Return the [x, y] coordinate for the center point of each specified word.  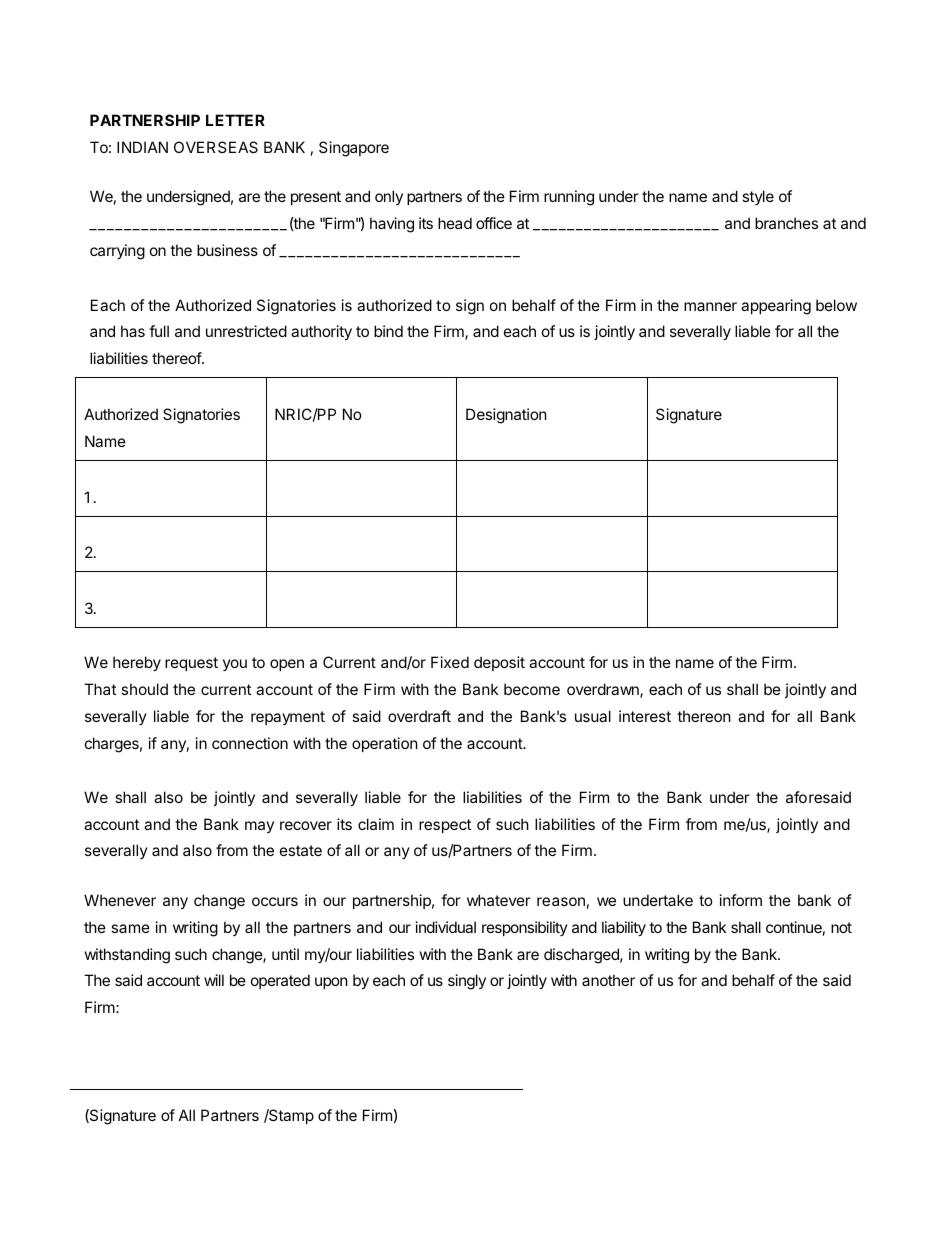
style [758, 197]
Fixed [450, 662]
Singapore [354, 149]
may [259, 827]
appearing [776, 307]
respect [445, 826]
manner [710, 306]
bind [388, 331]
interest [645, 716]
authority [321, 332]
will [214, 980]
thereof [177, 358]
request [191, 664]
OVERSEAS [216, 147]
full [159, 331]
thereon [704, 716]
